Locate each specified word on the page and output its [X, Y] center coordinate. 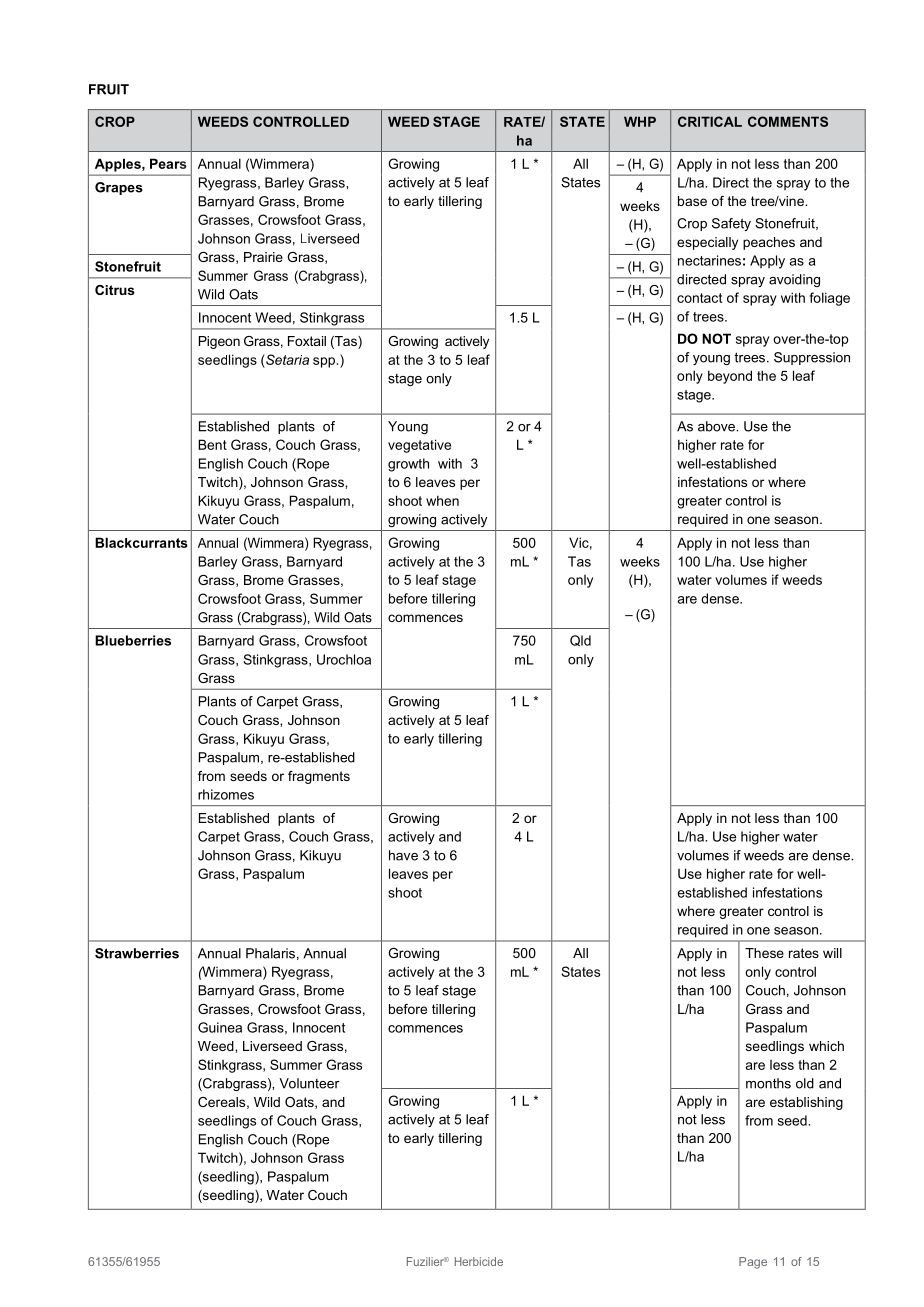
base [692, 201]
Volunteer [309, 1083]
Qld [580, 640]
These [764, 953]
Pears [168, 163]
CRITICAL [710, 121]
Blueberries [133, 640]
